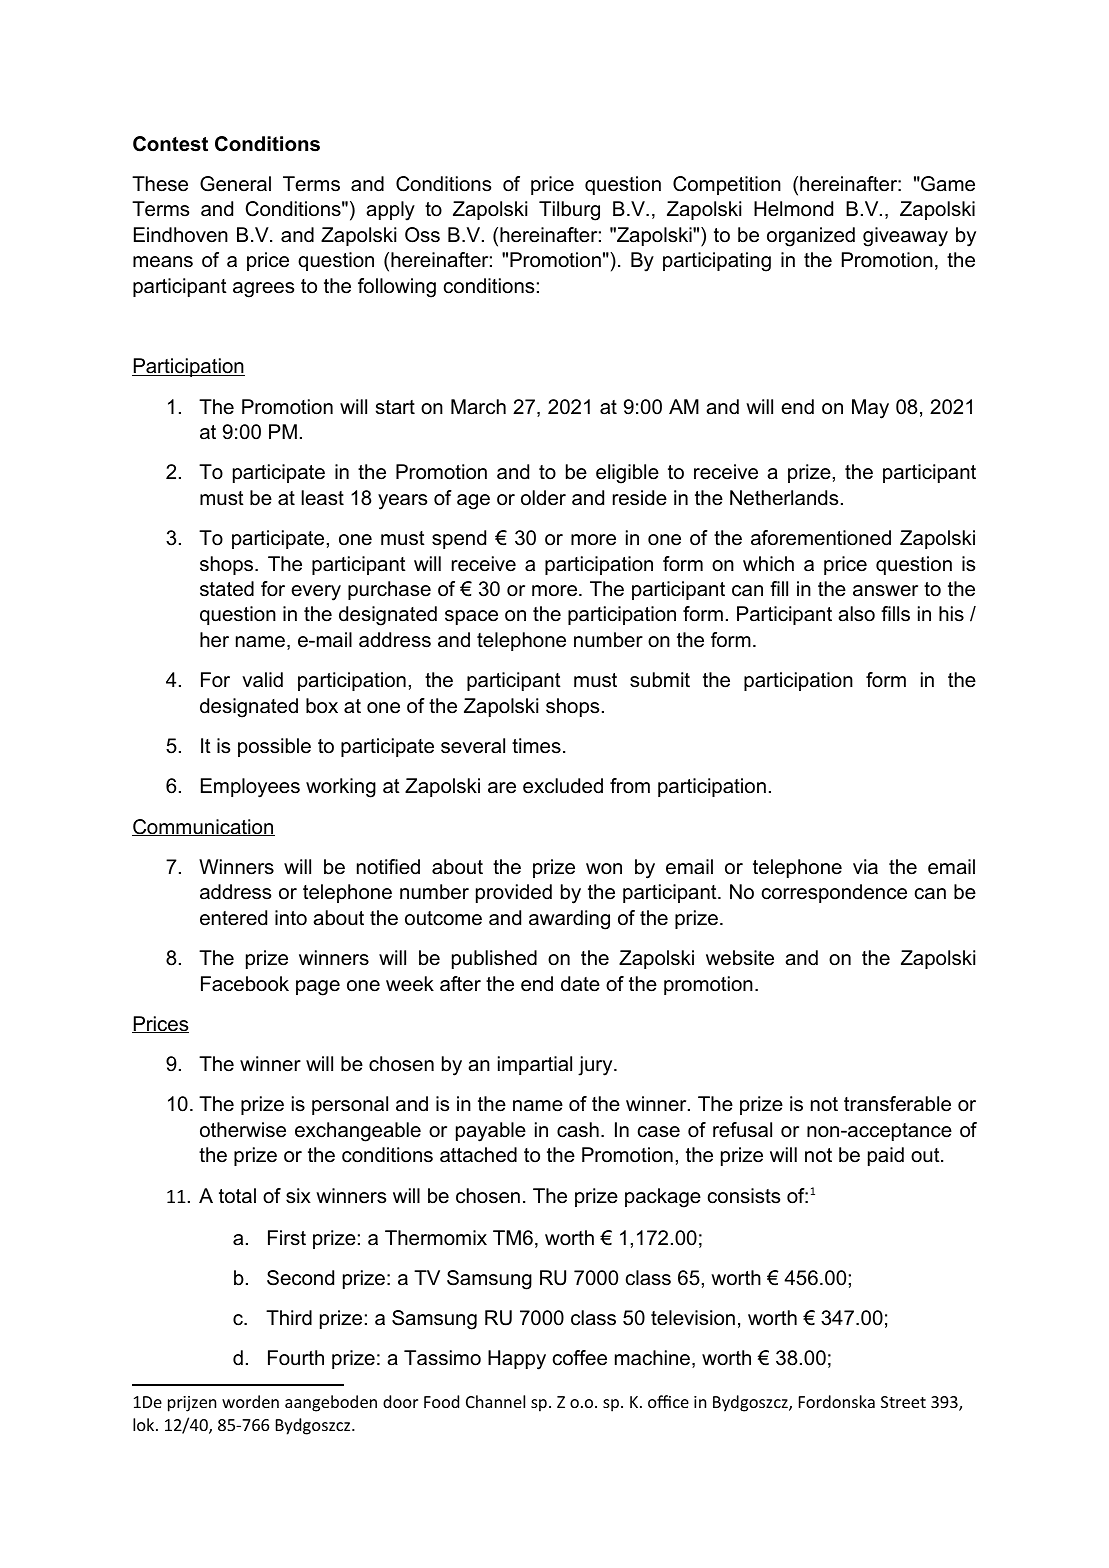  Describe the element at coordinates (471, 617) in the document. I see `space` at that location.
